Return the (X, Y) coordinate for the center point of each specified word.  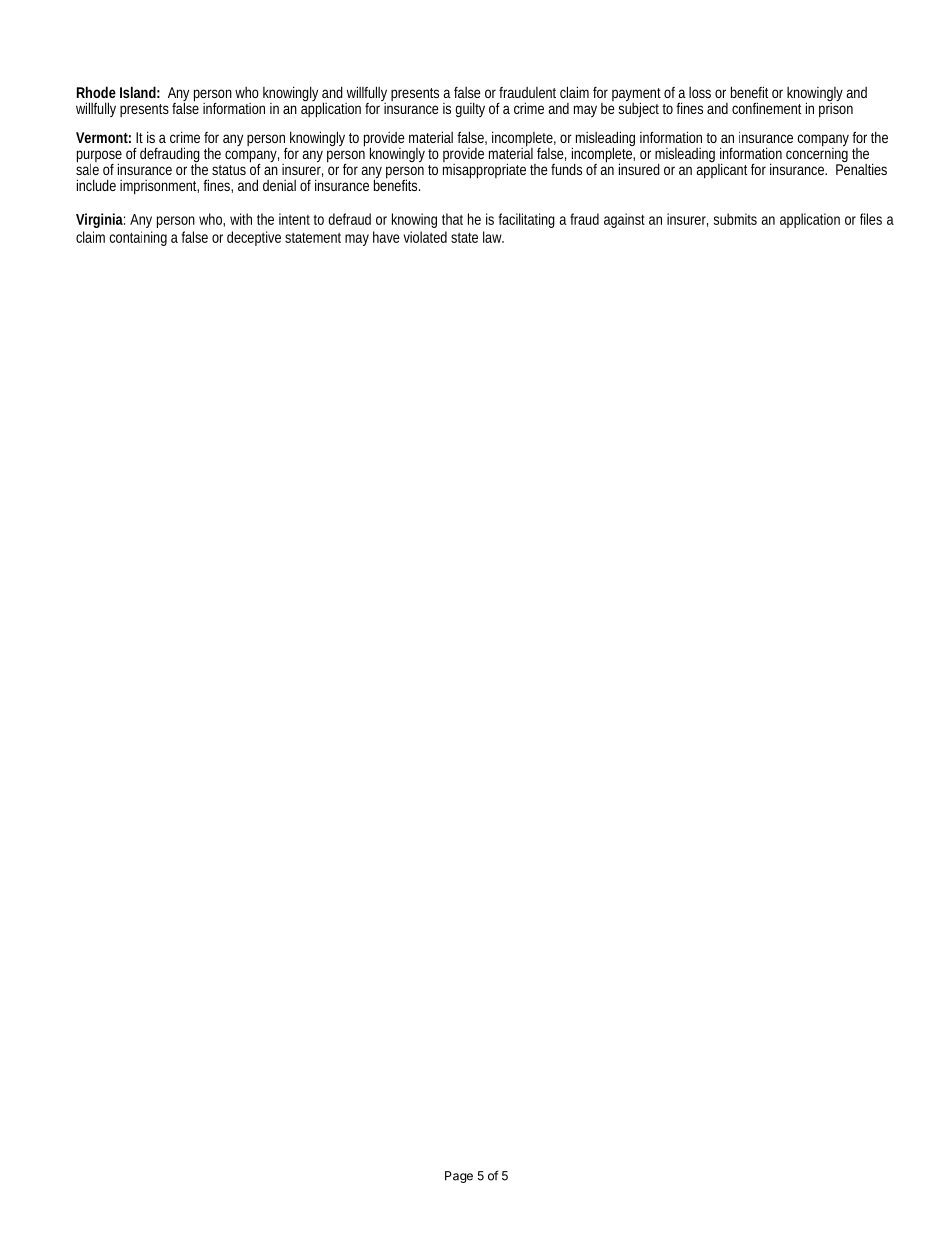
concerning (817, 155)
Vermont (103, 137)
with (241, 219)
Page (459, 1177)
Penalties (861, 168)
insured (639, 169)
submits (735, 219)
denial (279, 185)
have (386, 237)
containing (138, 238)
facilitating (527, 220)
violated (425, 237)
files (871, 219)
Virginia (100, 220)
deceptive (256, 238)
